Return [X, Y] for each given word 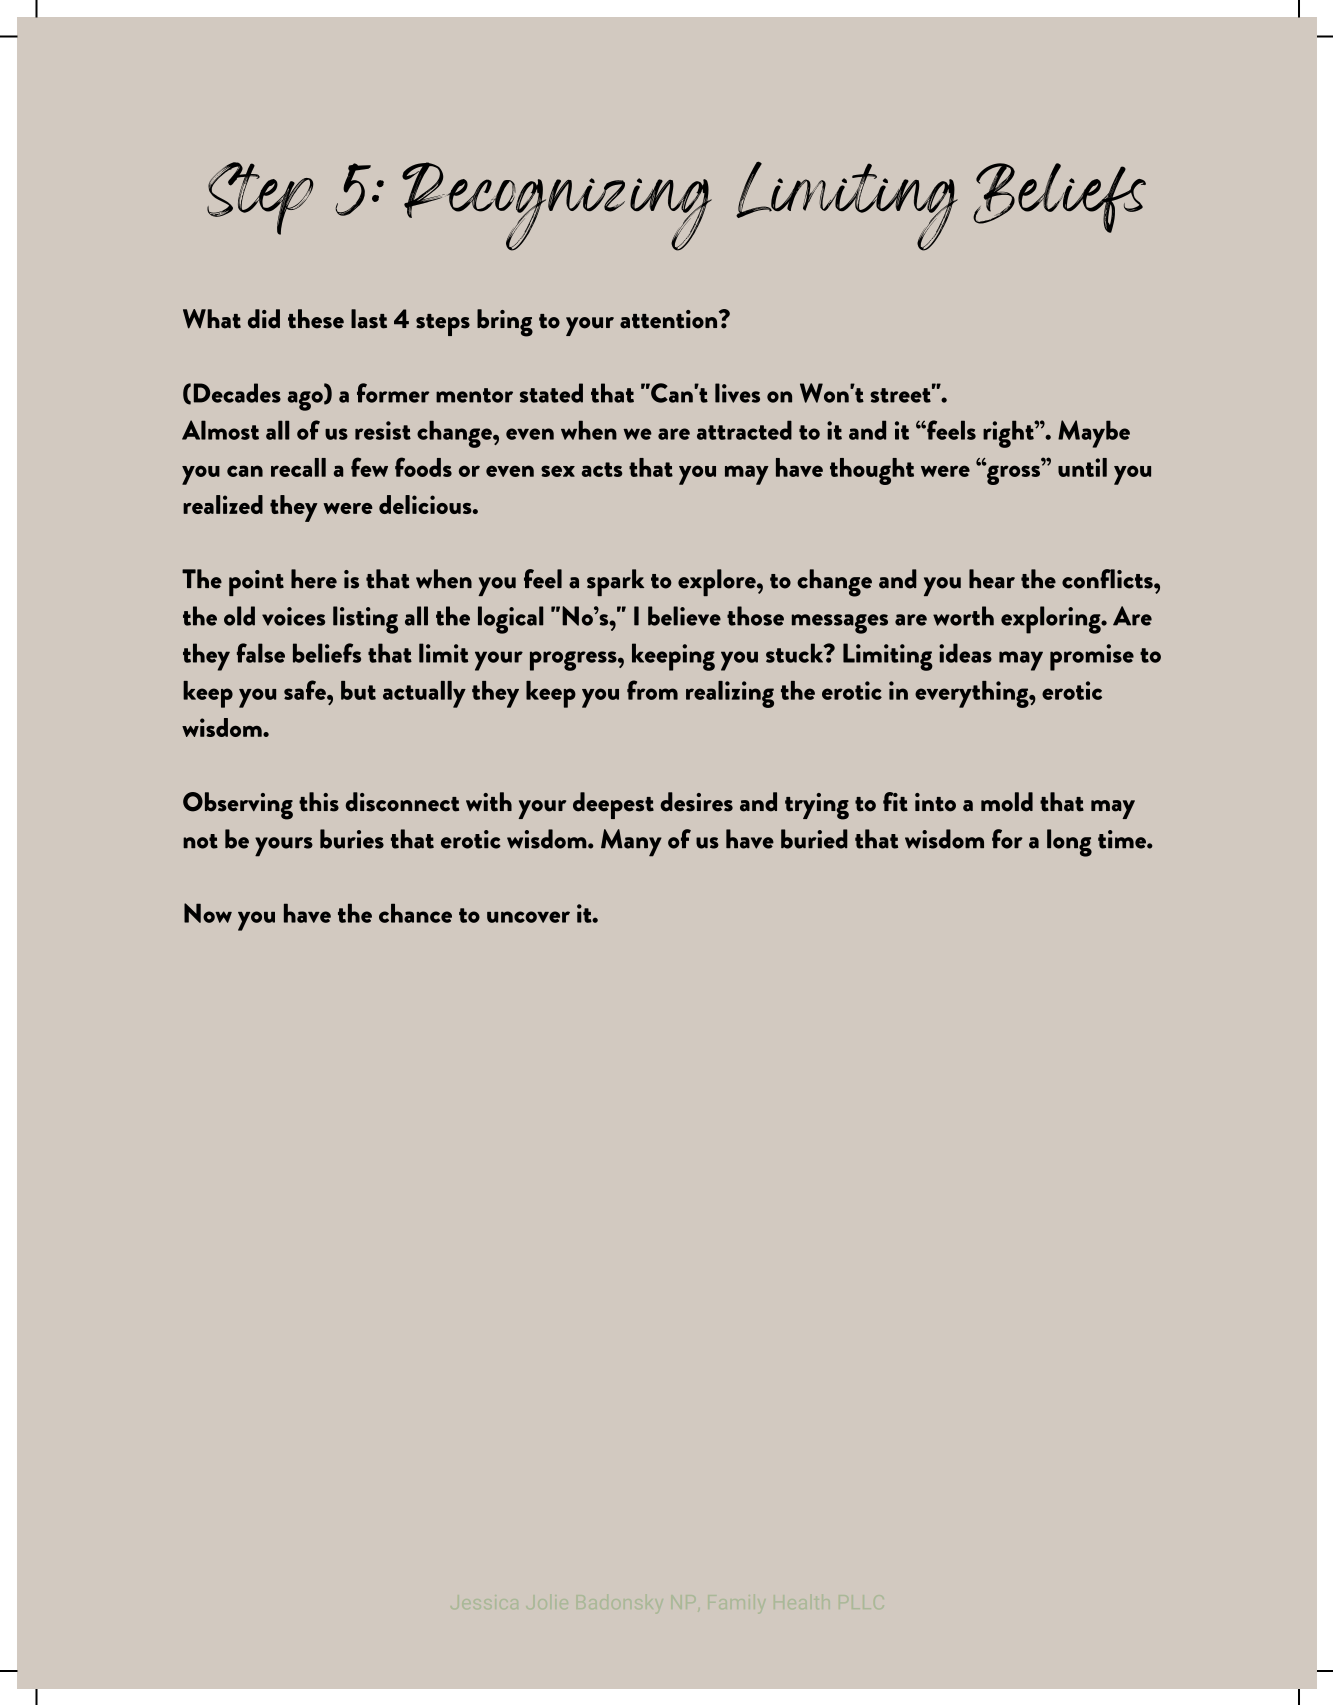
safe [306, 690]
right [1009, 434]
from [652, 690]
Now [208, 913]
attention [670, 319]
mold [1007, 802]
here [314, 579]
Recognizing [557, 206]
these [316, 319]
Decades [237, 393]
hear [992, 579]
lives [737, 393]
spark [615, 582]
